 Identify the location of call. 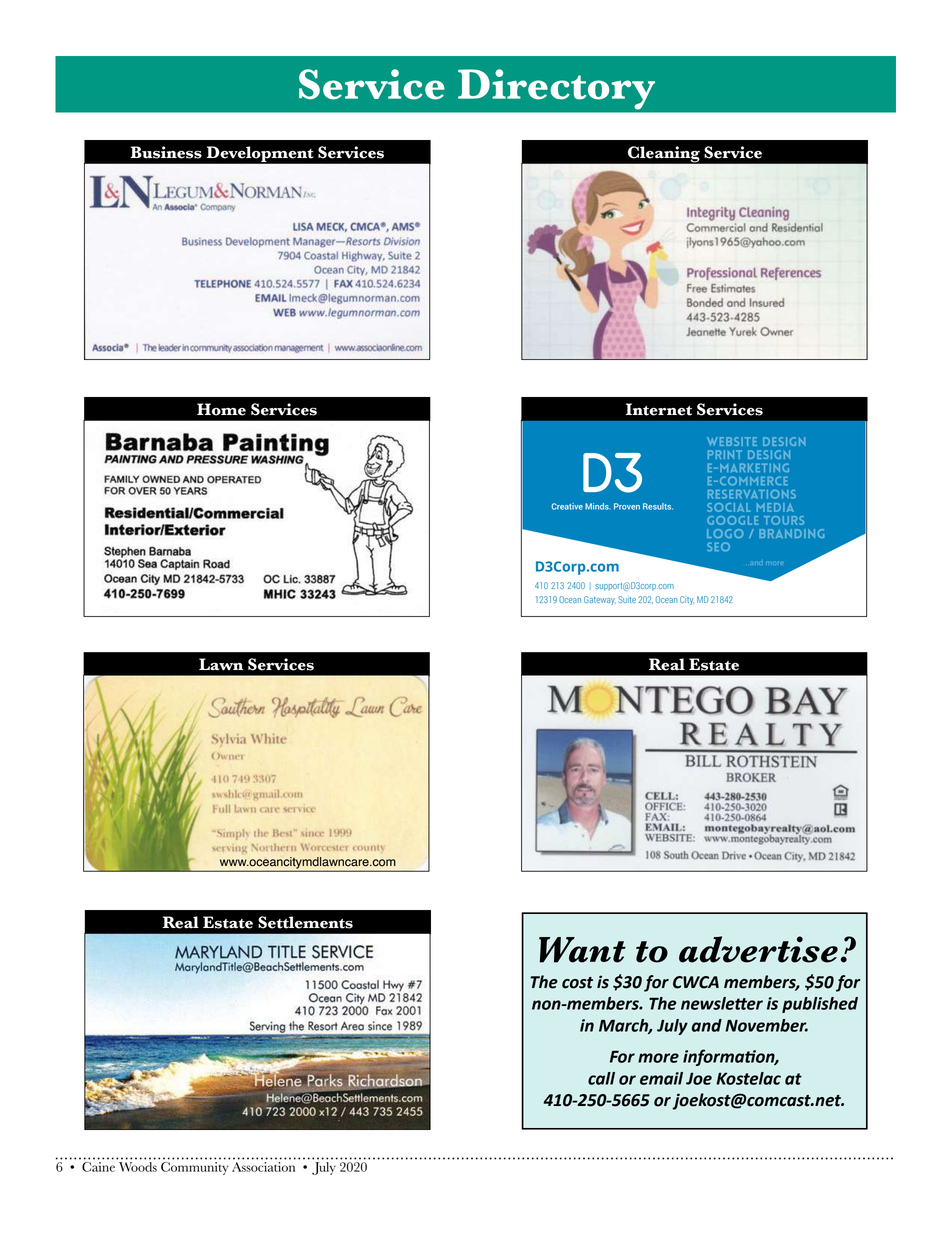
(601, 1078).
